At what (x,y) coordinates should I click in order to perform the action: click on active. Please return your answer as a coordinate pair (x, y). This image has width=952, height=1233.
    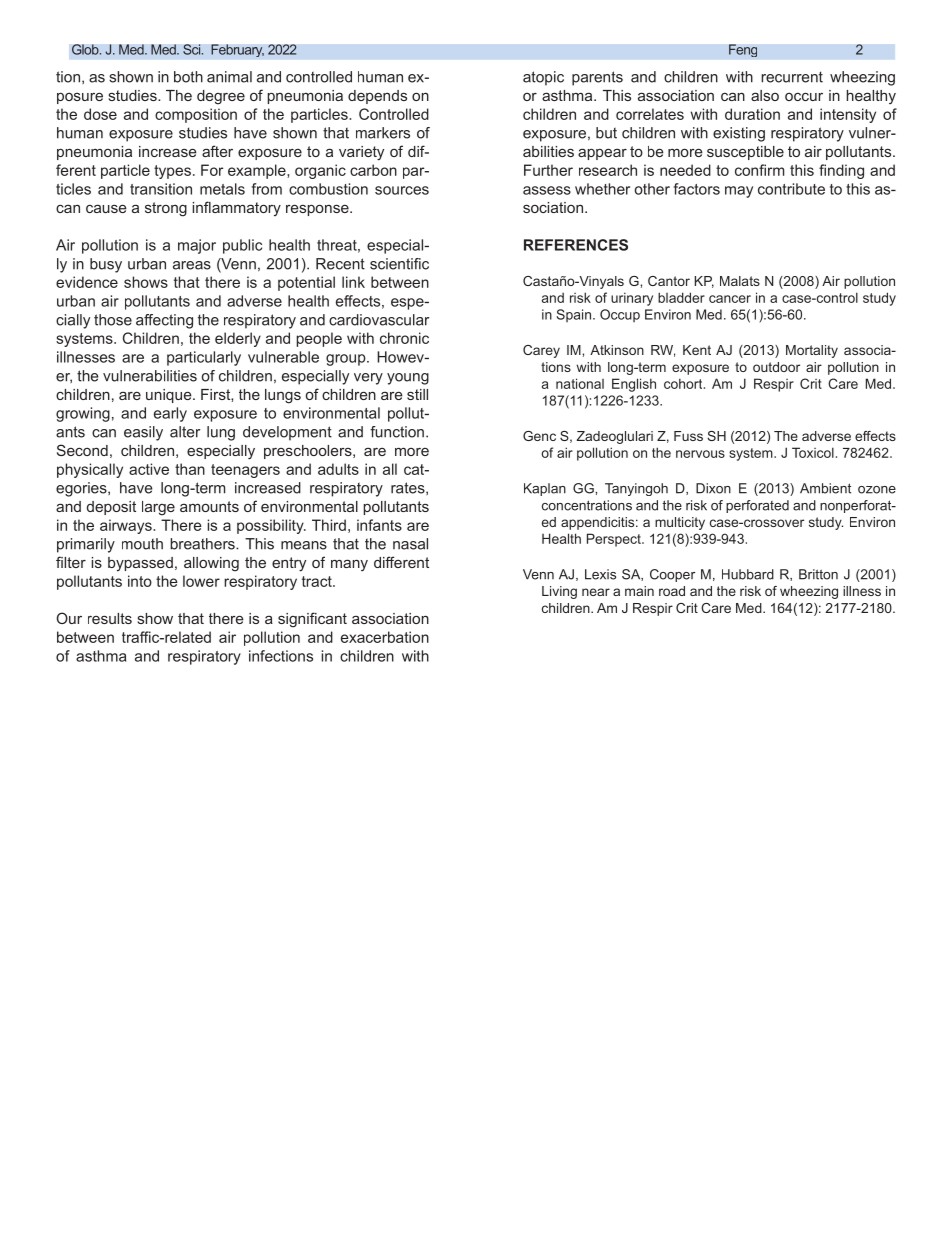
    Looking at the image, I should click on (149, 469).
